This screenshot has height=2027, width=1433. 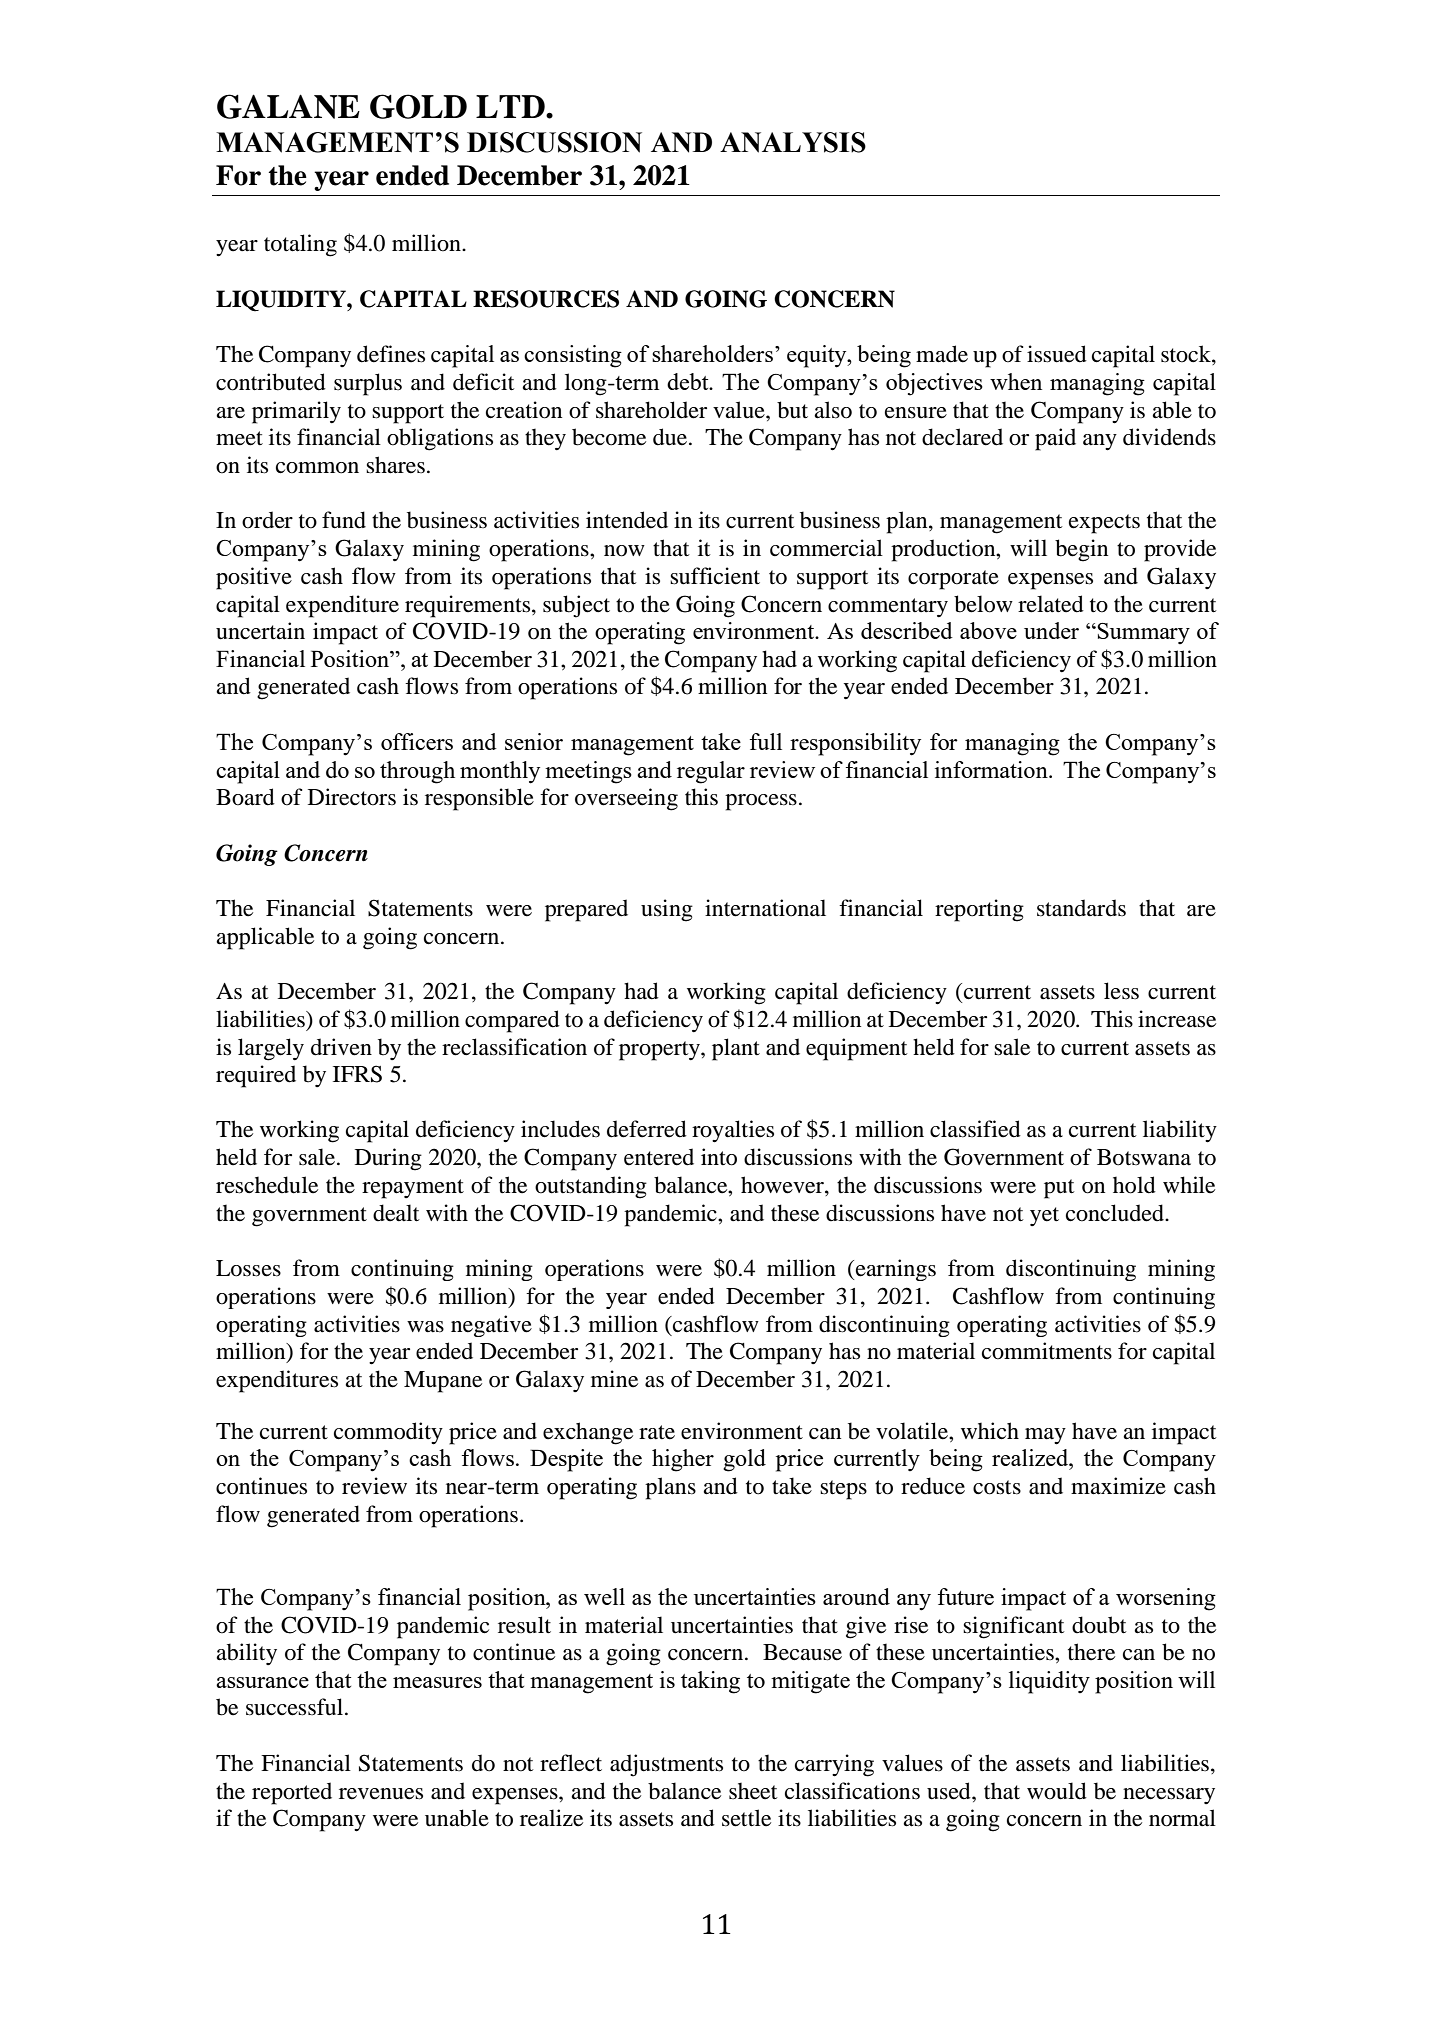 What do you see at coordinates (381, 1794) in the screenshot?
I see `revenues` at bounding box center [381, 1794].
